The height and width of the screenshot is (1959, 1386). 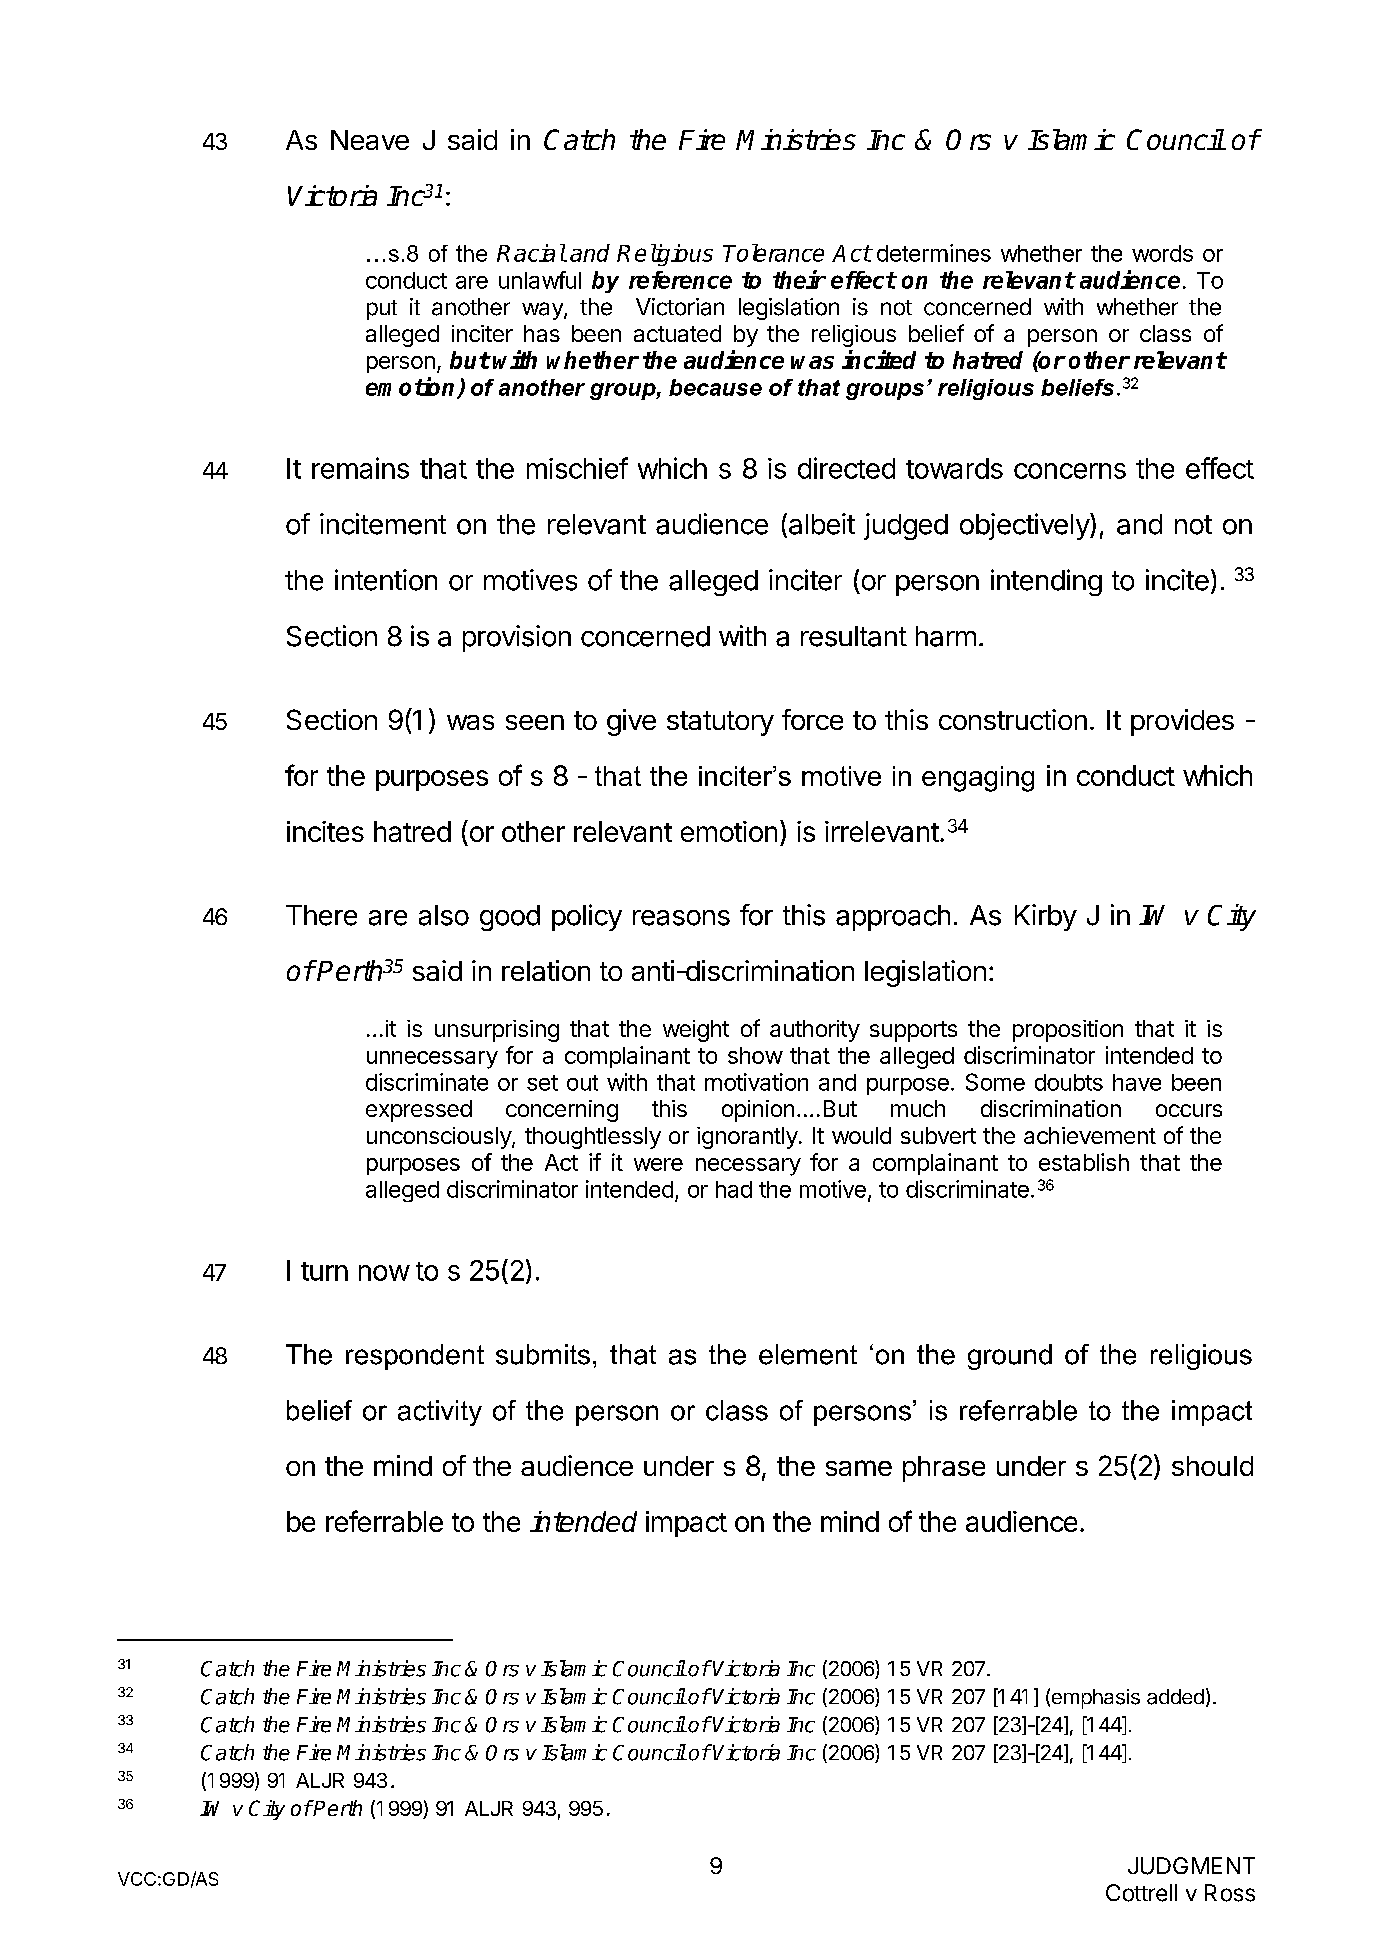 I want to click on words, so click(x=1162, y=253).
